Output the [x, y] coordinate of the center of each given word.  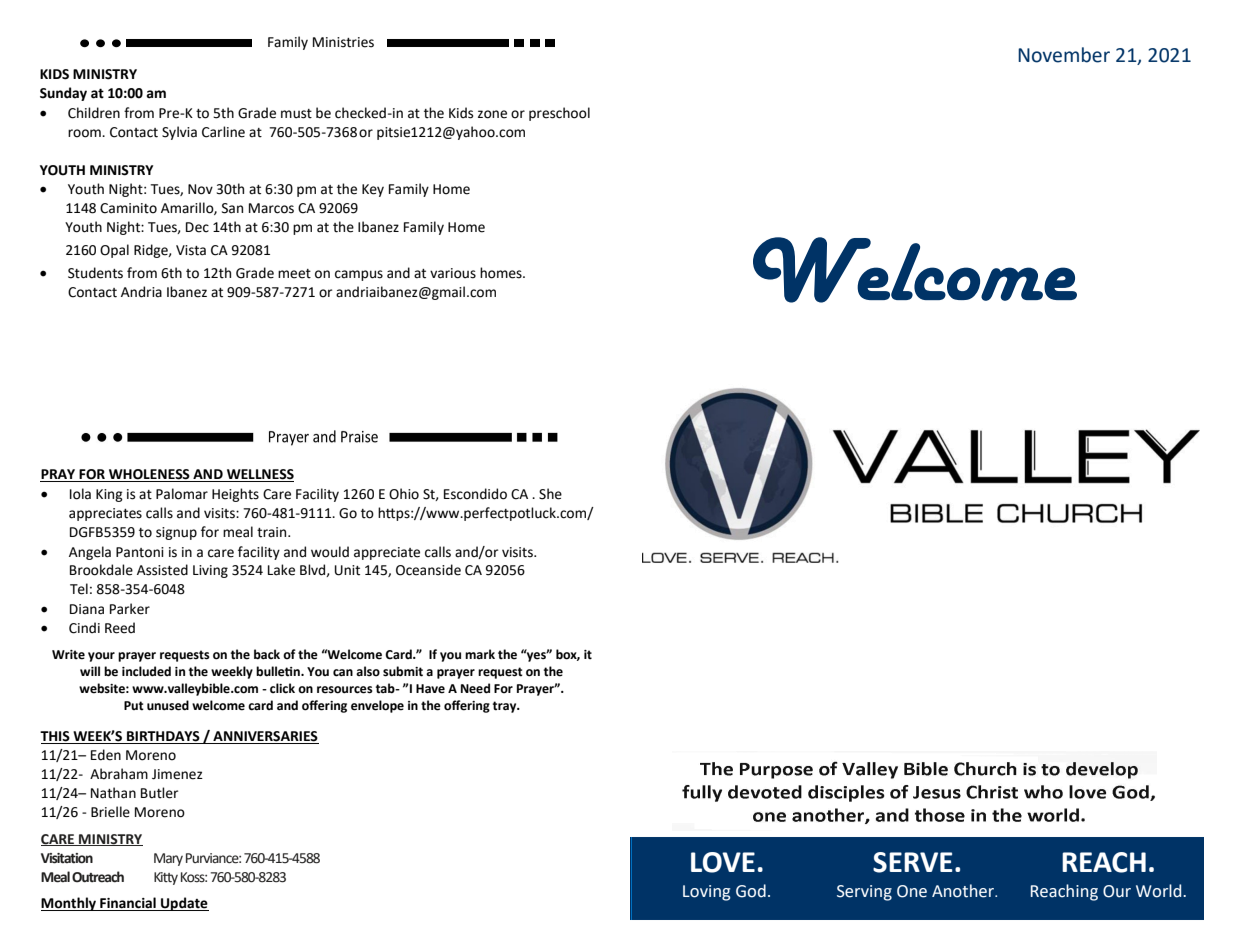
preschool [559, 114]
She [550, 494]
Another [964, 891]
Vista [191, 250]
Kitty [166, 878]
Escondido [475, 494]
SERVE [913, 862]
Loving [707, 893]
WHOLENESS [149, 475]
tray [506, 707]
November [1064, 55]
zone [492, 114]
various [453, 273]
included [146, 671]
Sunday [63, 94]
